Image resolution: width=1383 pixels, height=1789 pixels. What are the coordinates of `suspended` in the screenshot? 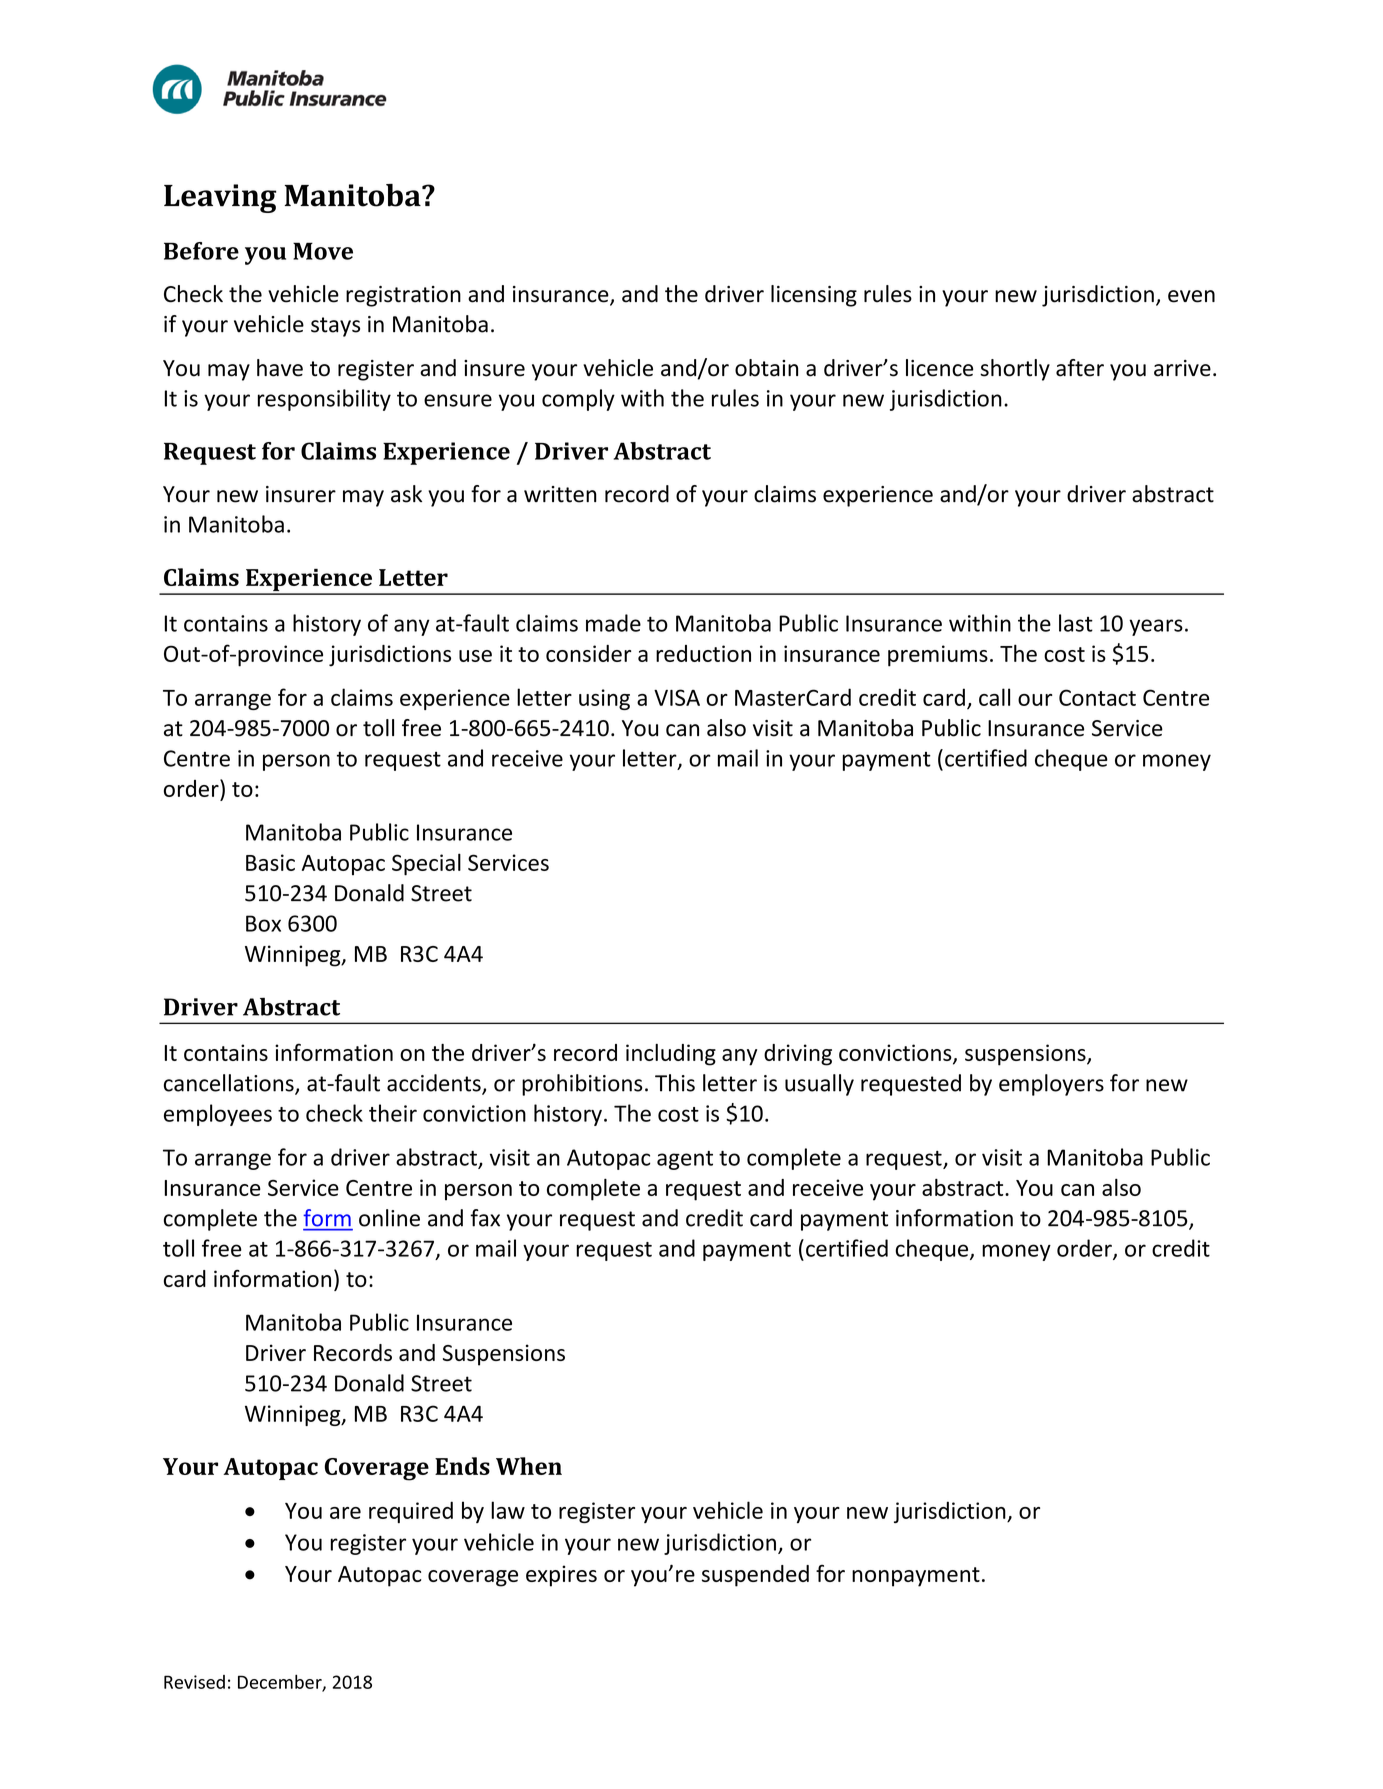 It's located at (755, 1576).
